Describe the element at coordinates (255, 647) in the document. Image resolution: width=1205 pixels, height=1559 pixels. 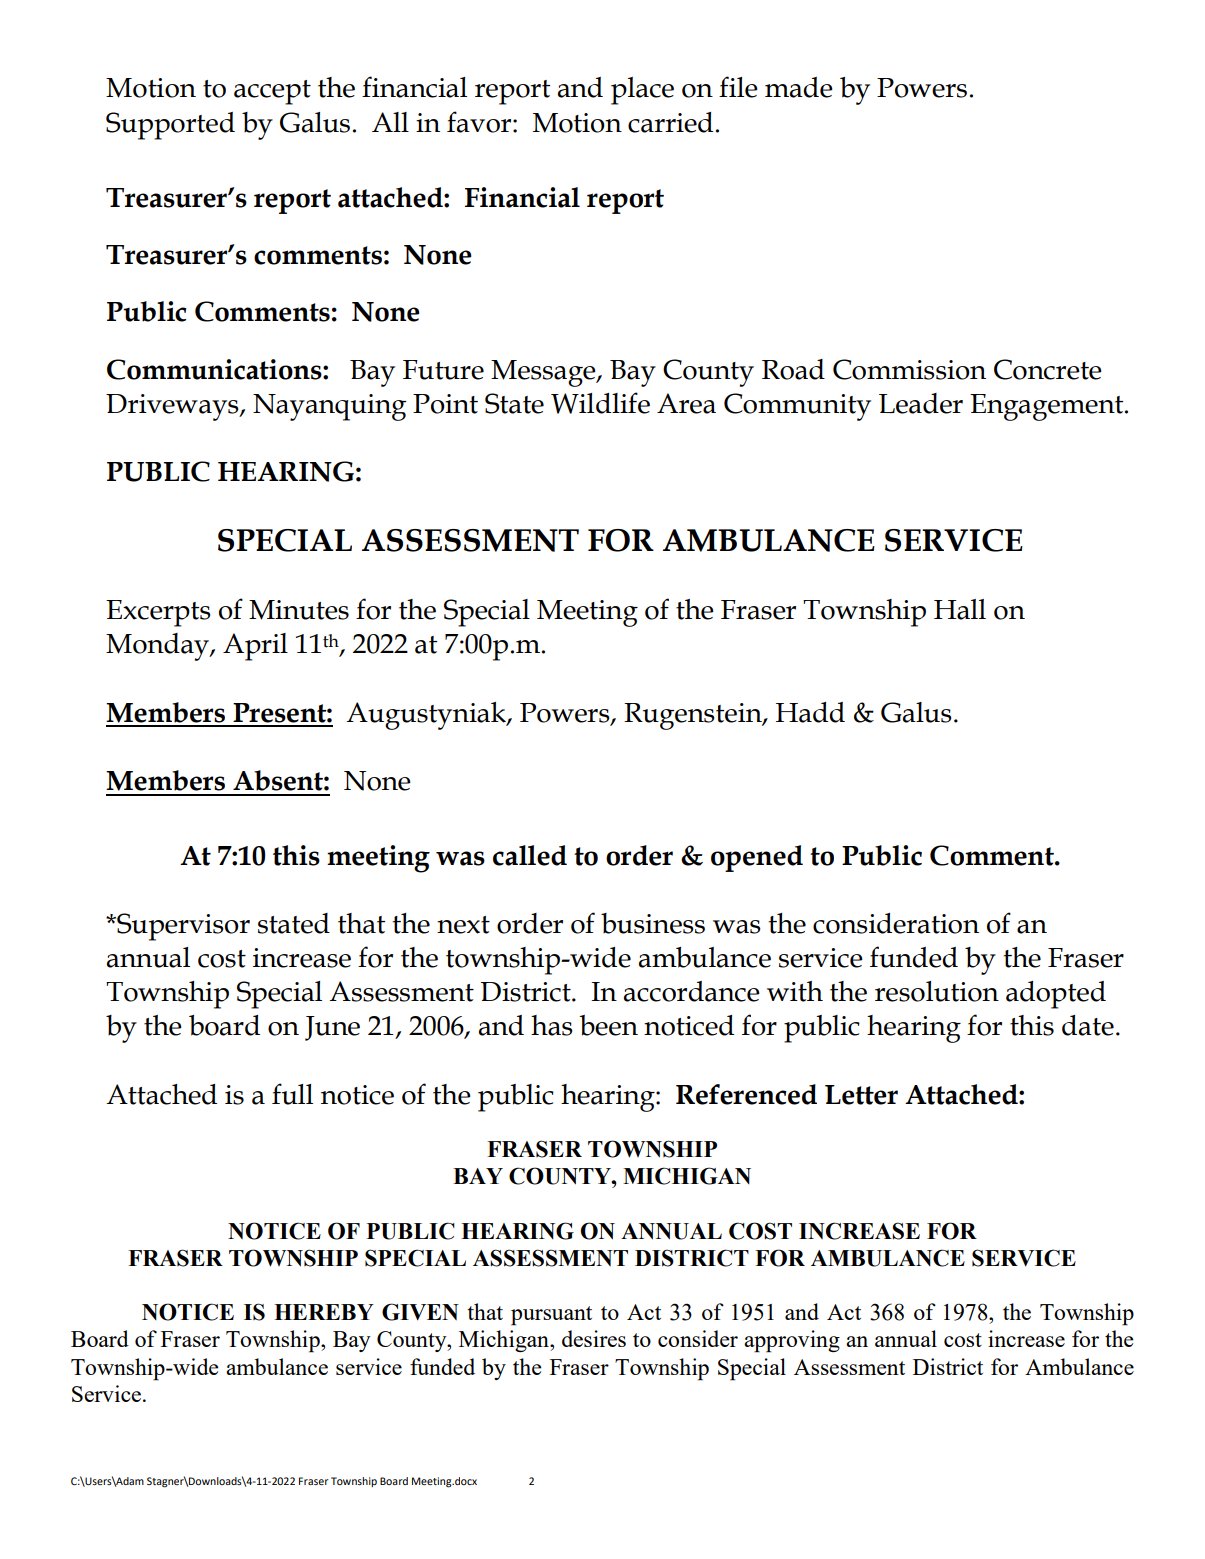
I see `April` at that location.
